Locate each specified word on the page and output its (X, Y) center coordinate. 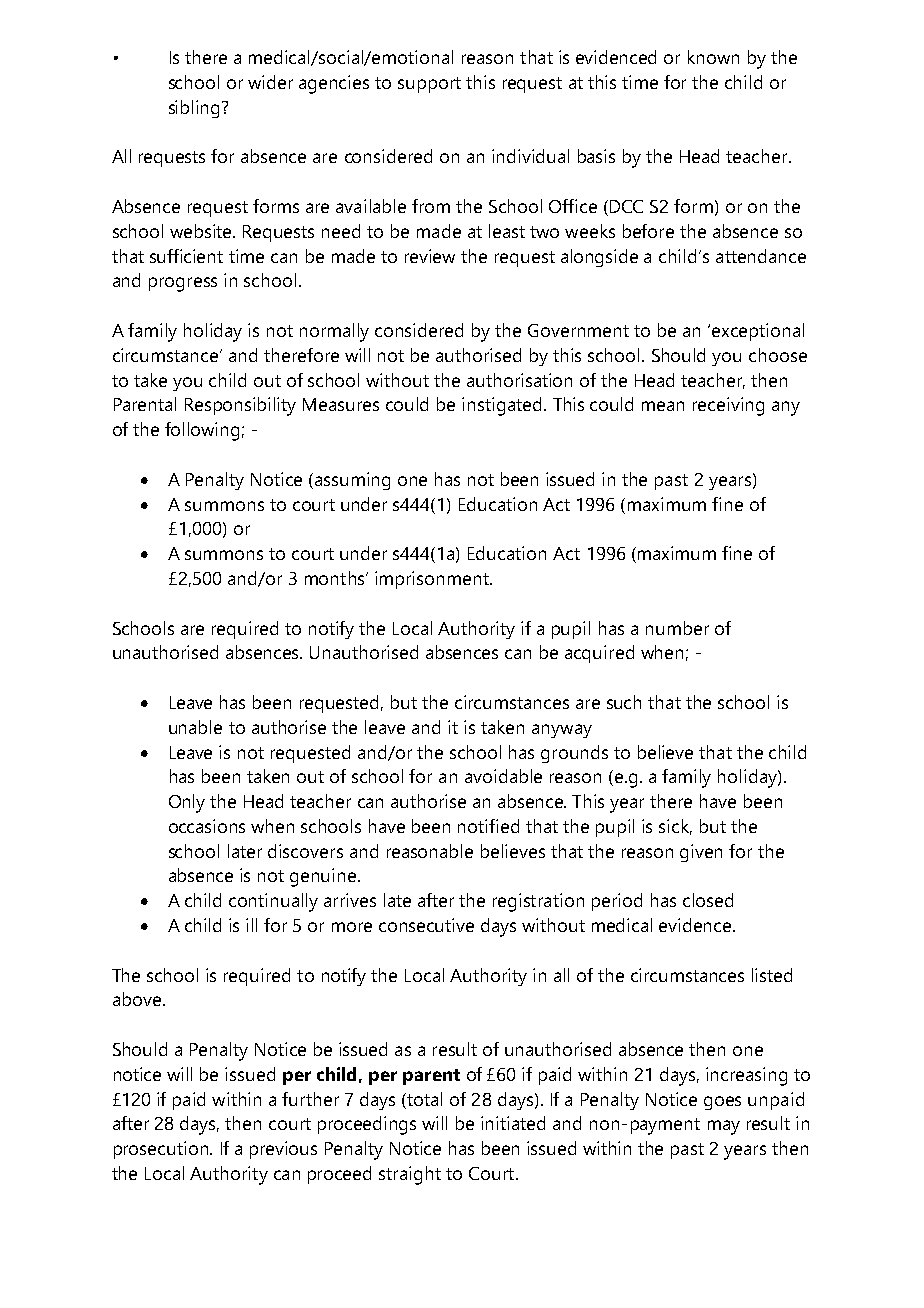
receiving (728, 406)
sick (675, 827)
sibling (194, 109)
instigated (501, 406)
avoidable (503, 776)
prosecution (161, 1150)
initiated (513, 1123)
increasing (746, 1076)
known (713, 57)
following (202, 431)
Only (187, 803)
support (429, 85)
